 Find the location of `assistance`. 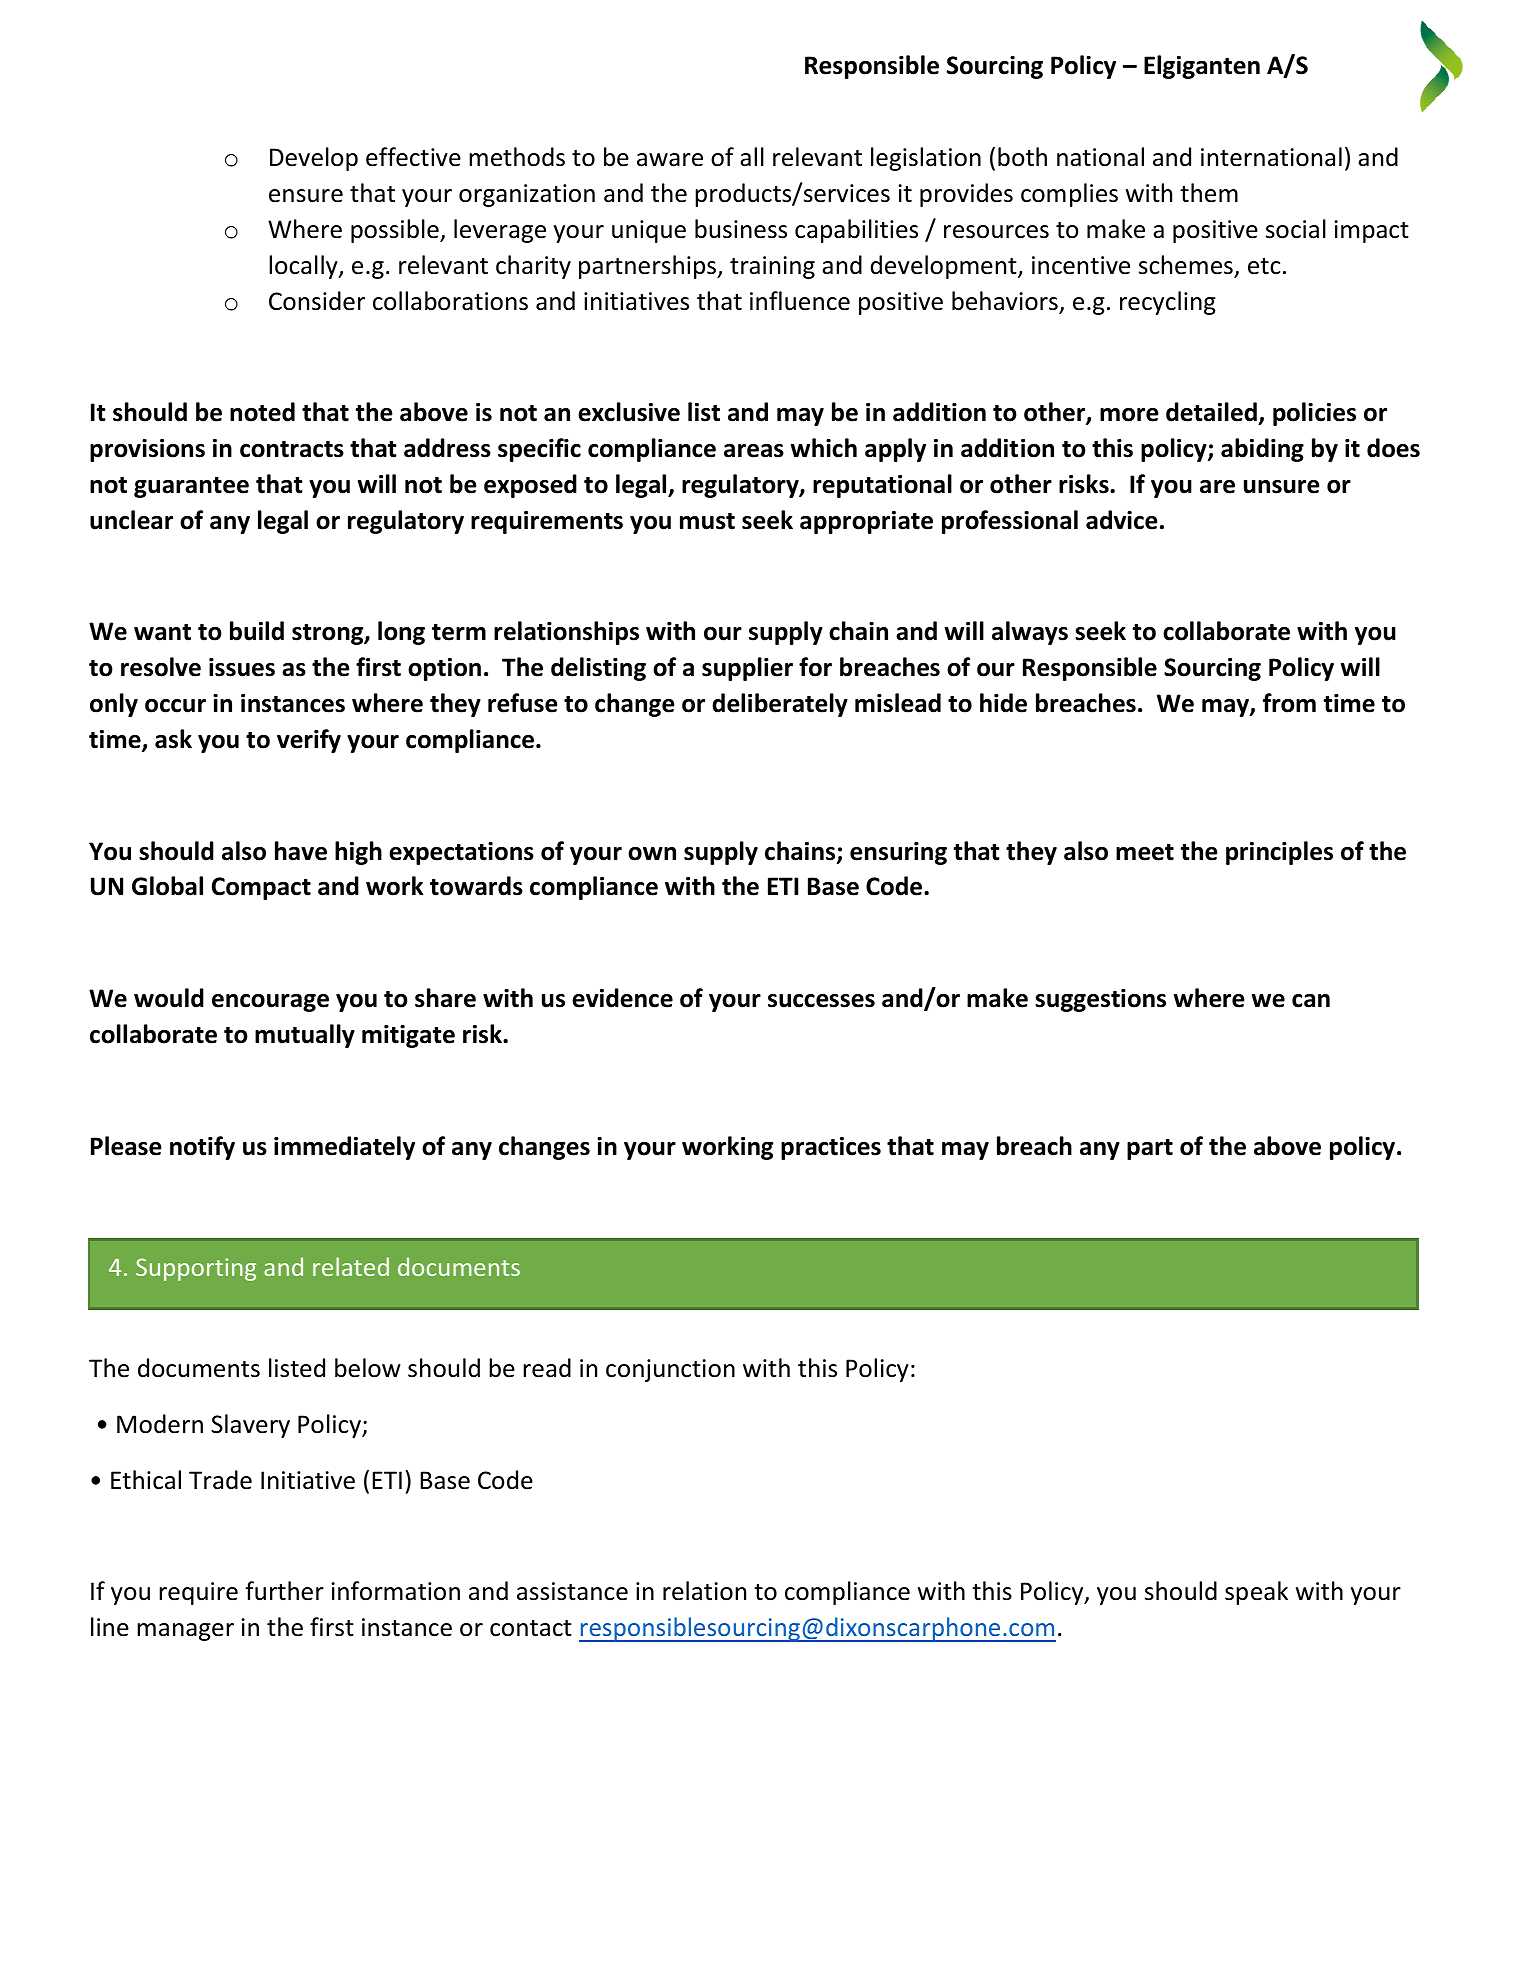

assistance is located at coordinates (572, 1591).
